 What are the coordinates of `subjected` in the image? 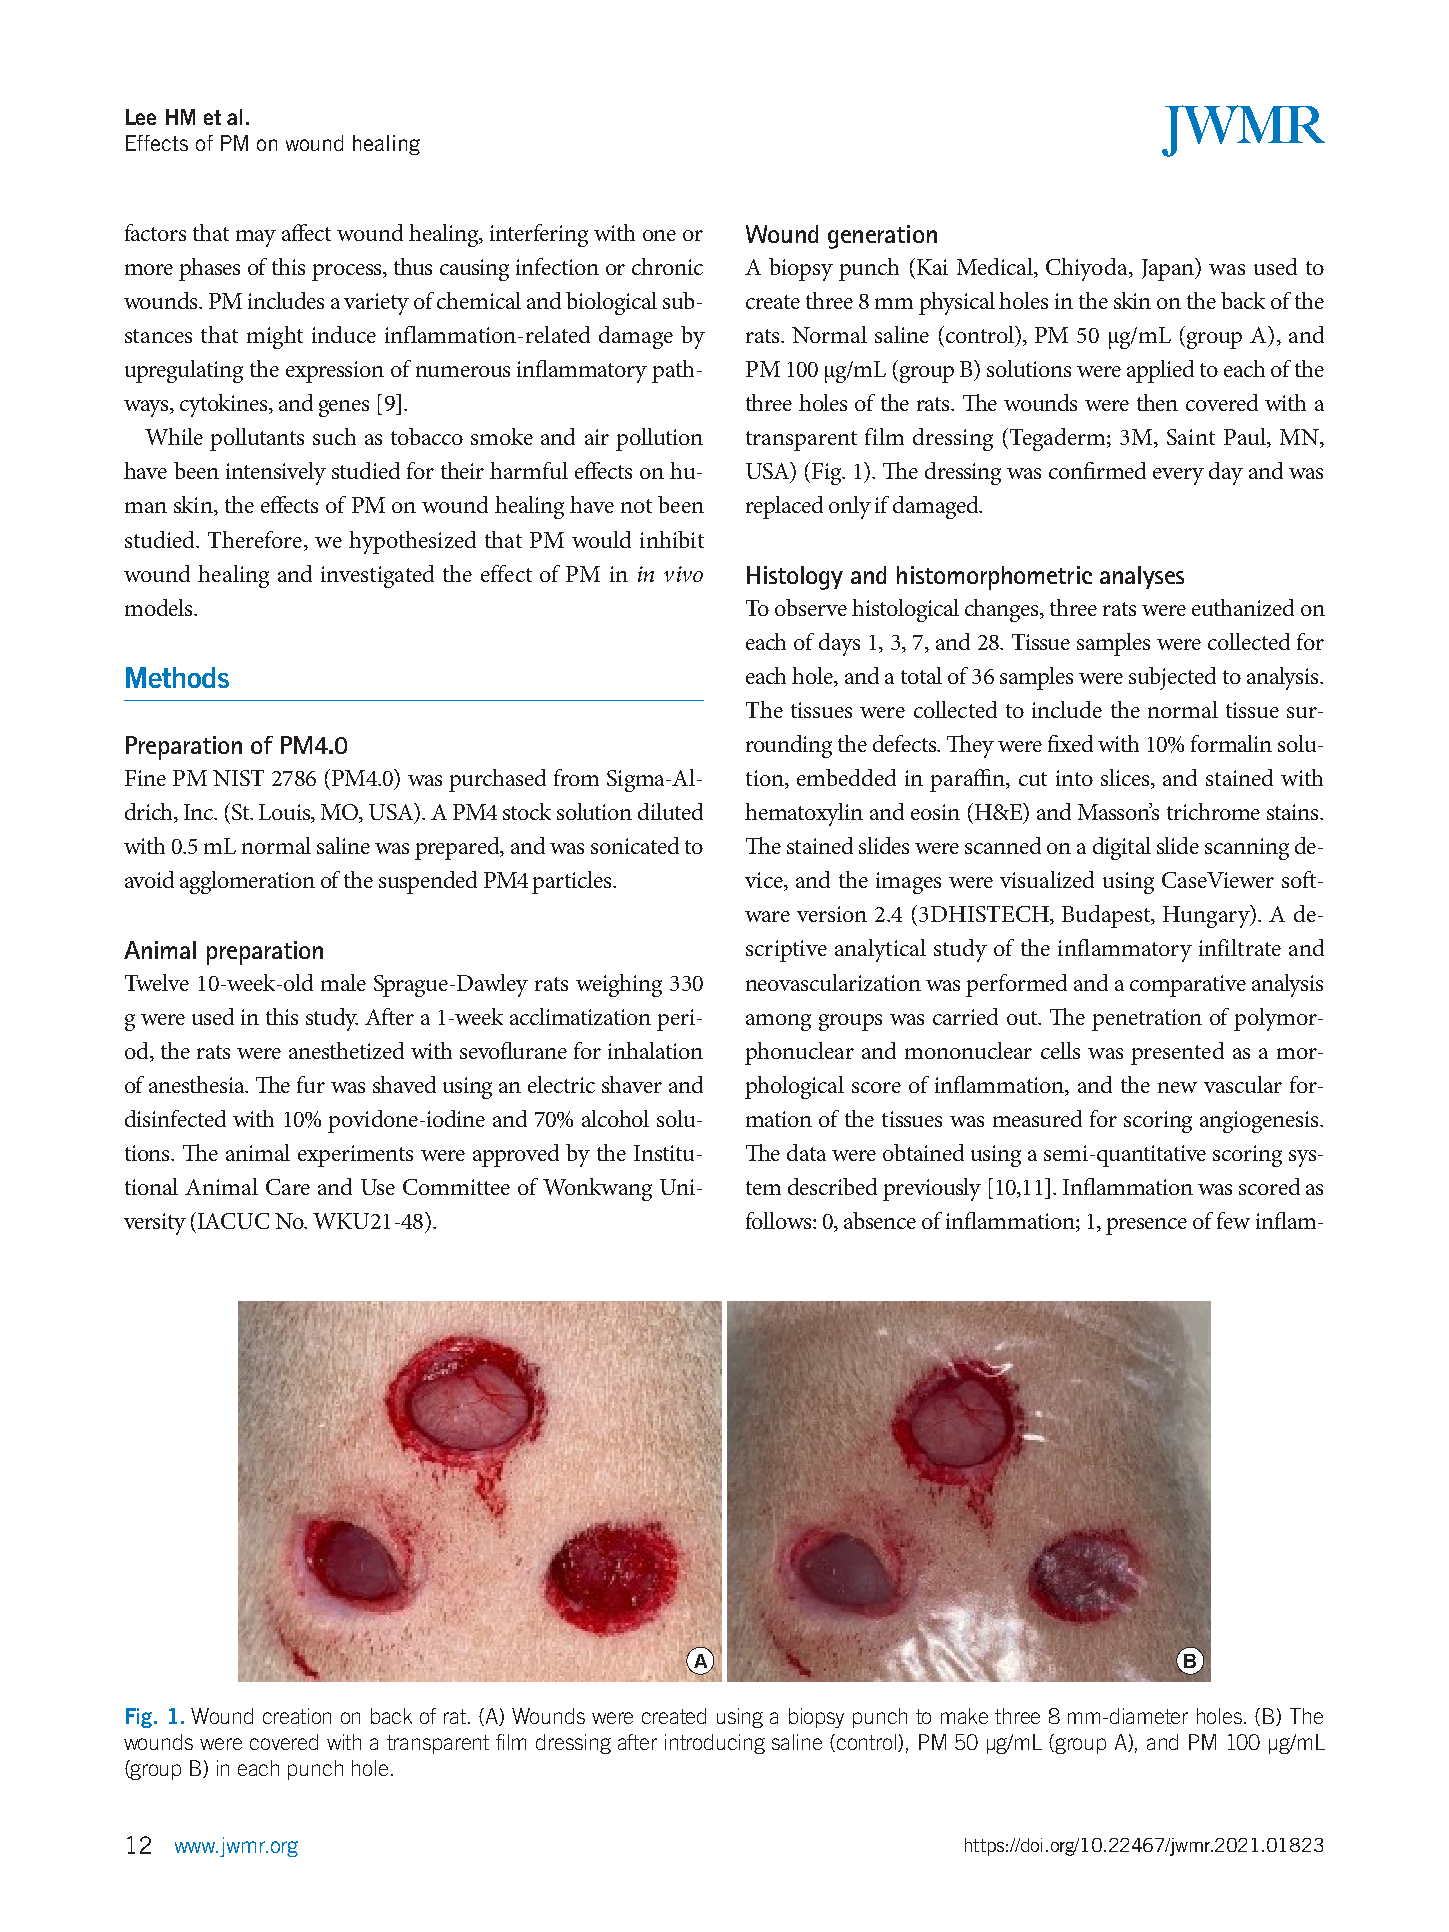 It's located at (1172, 678).
